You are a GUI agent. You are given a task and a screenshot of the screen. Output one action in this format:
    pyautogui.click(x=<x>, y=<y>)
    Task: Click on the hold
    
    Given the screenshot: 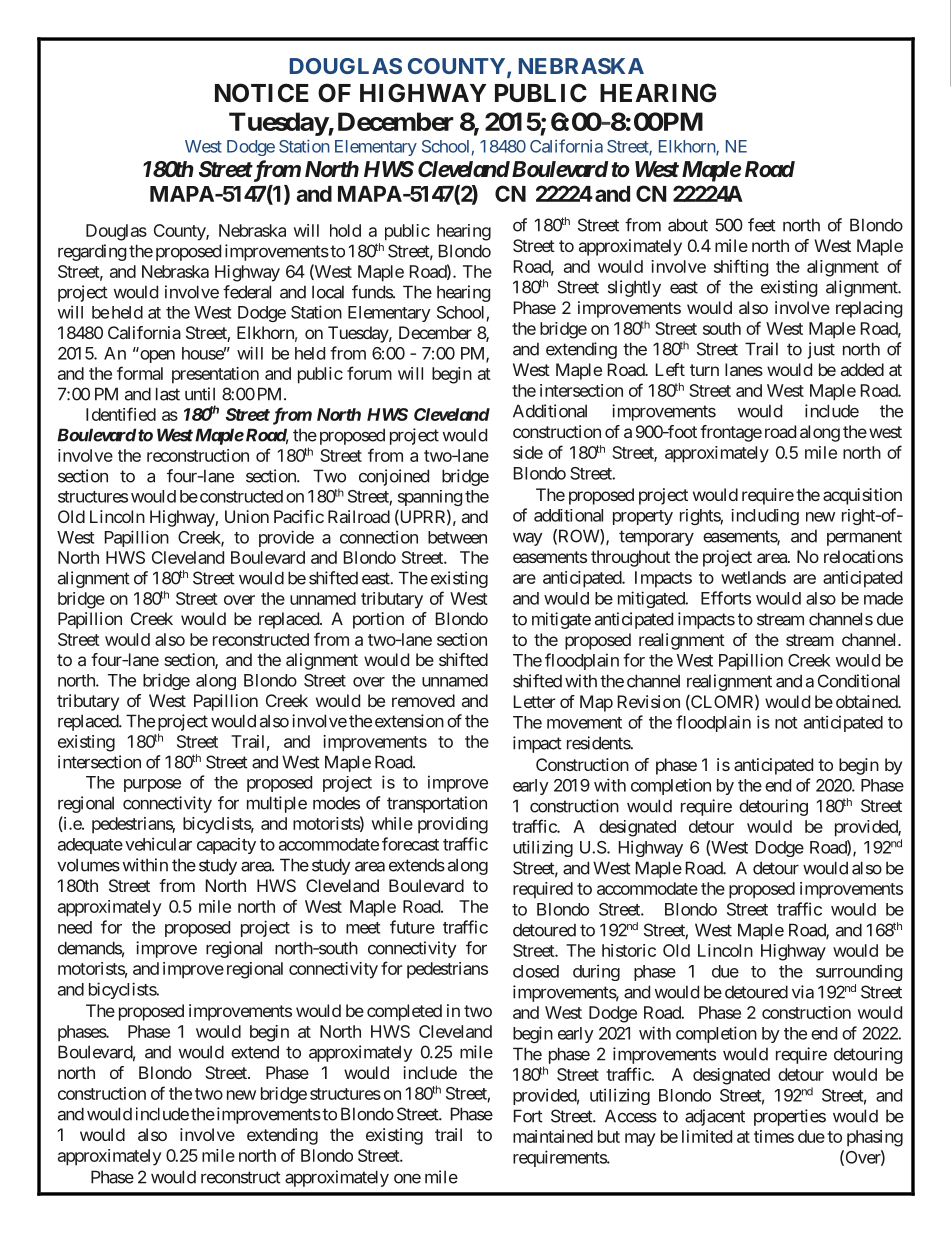 What is the action you would take?
    pyautogui.click(x=345, y=230)
